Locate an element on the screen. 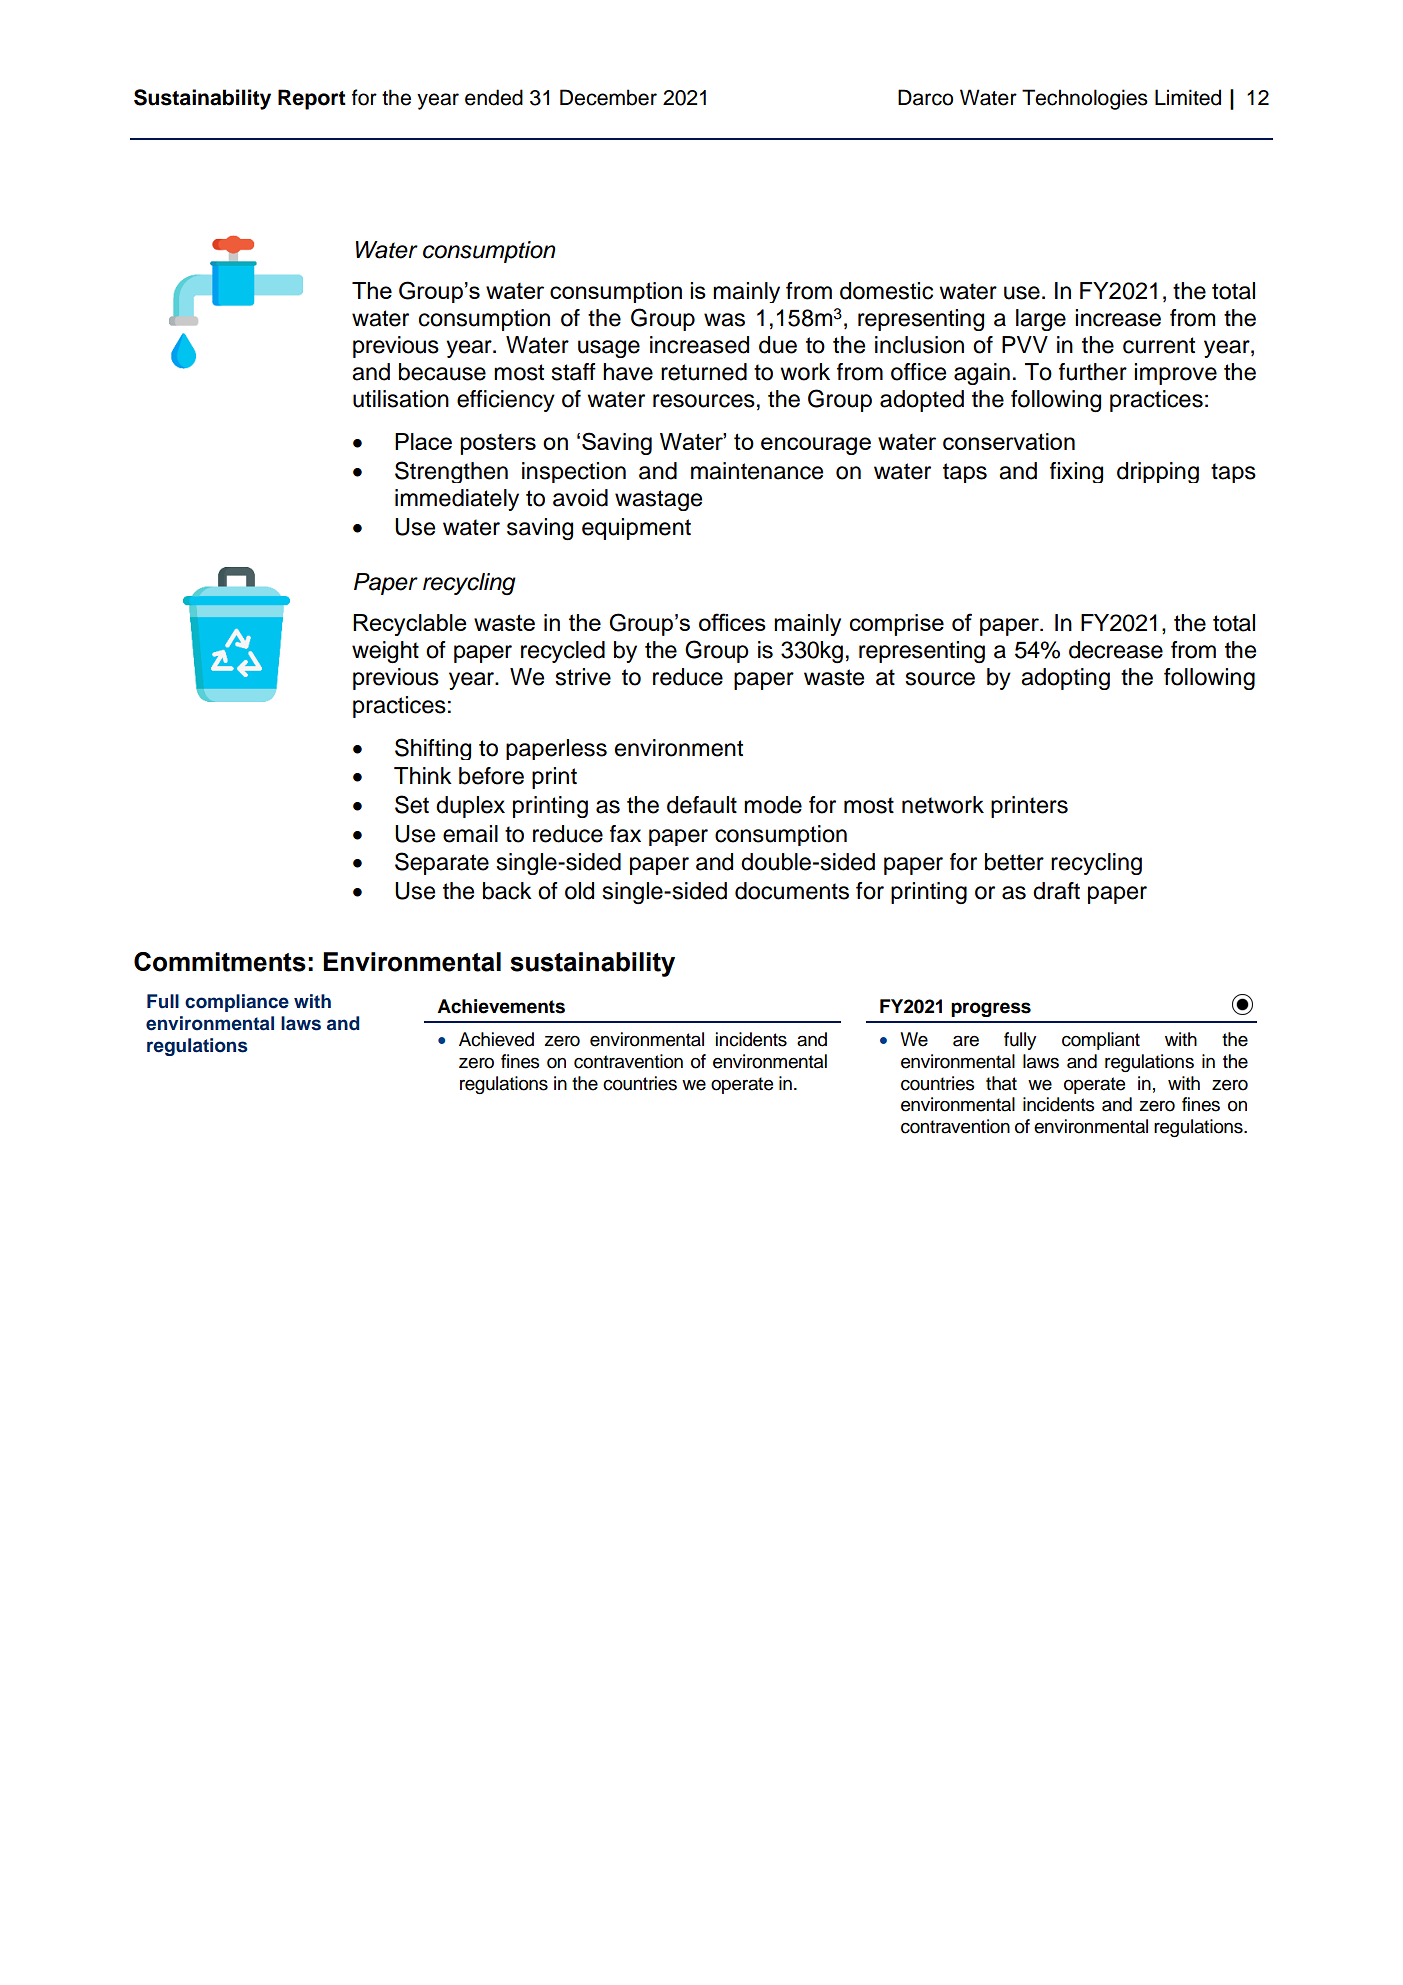 Image resolution: width=1403 pixels, height=1985 pixels. December is located at coordinates (608, 97).
